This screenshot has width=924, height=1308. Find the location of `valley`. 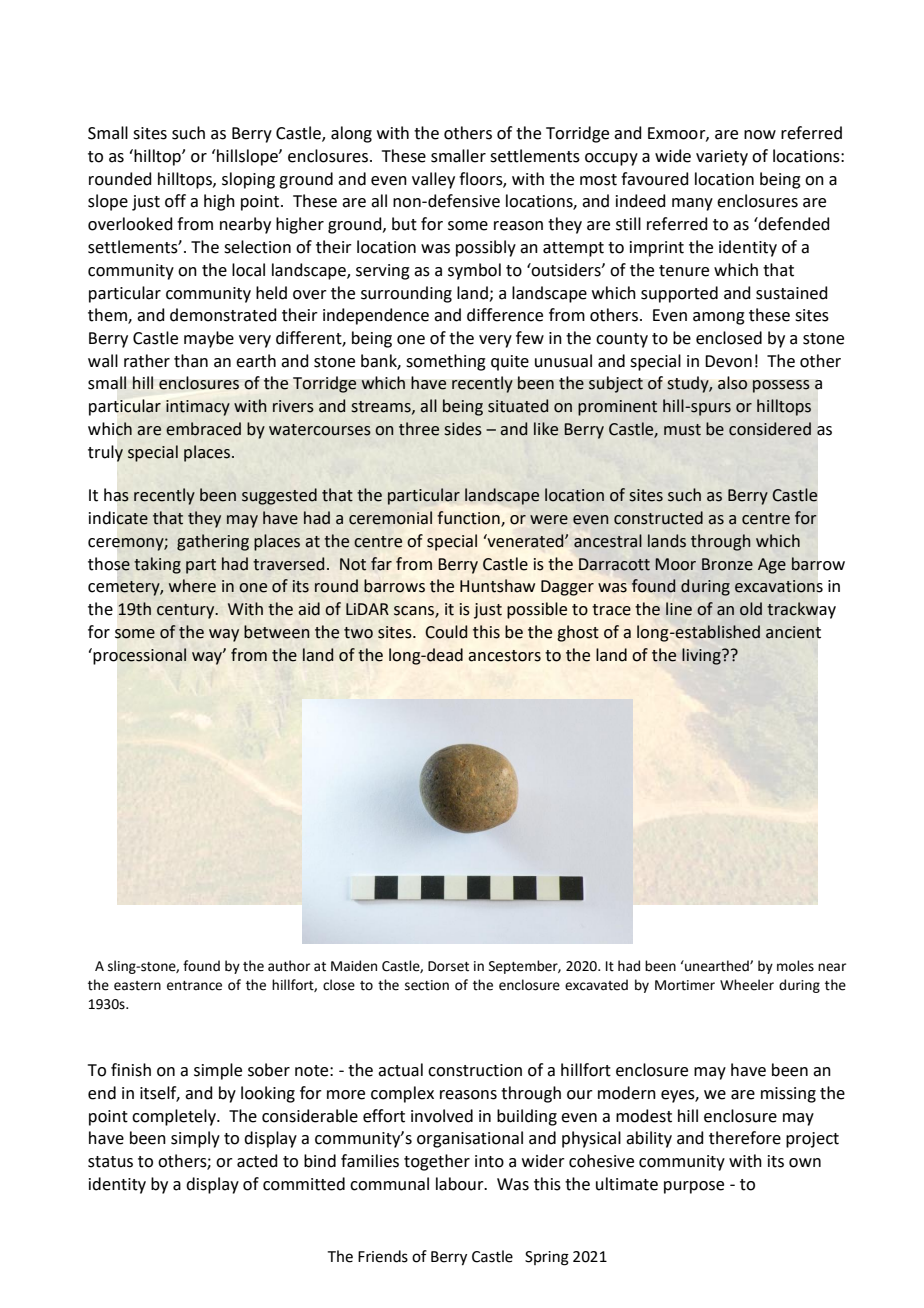

valley is located at coordinates (433, 180).
